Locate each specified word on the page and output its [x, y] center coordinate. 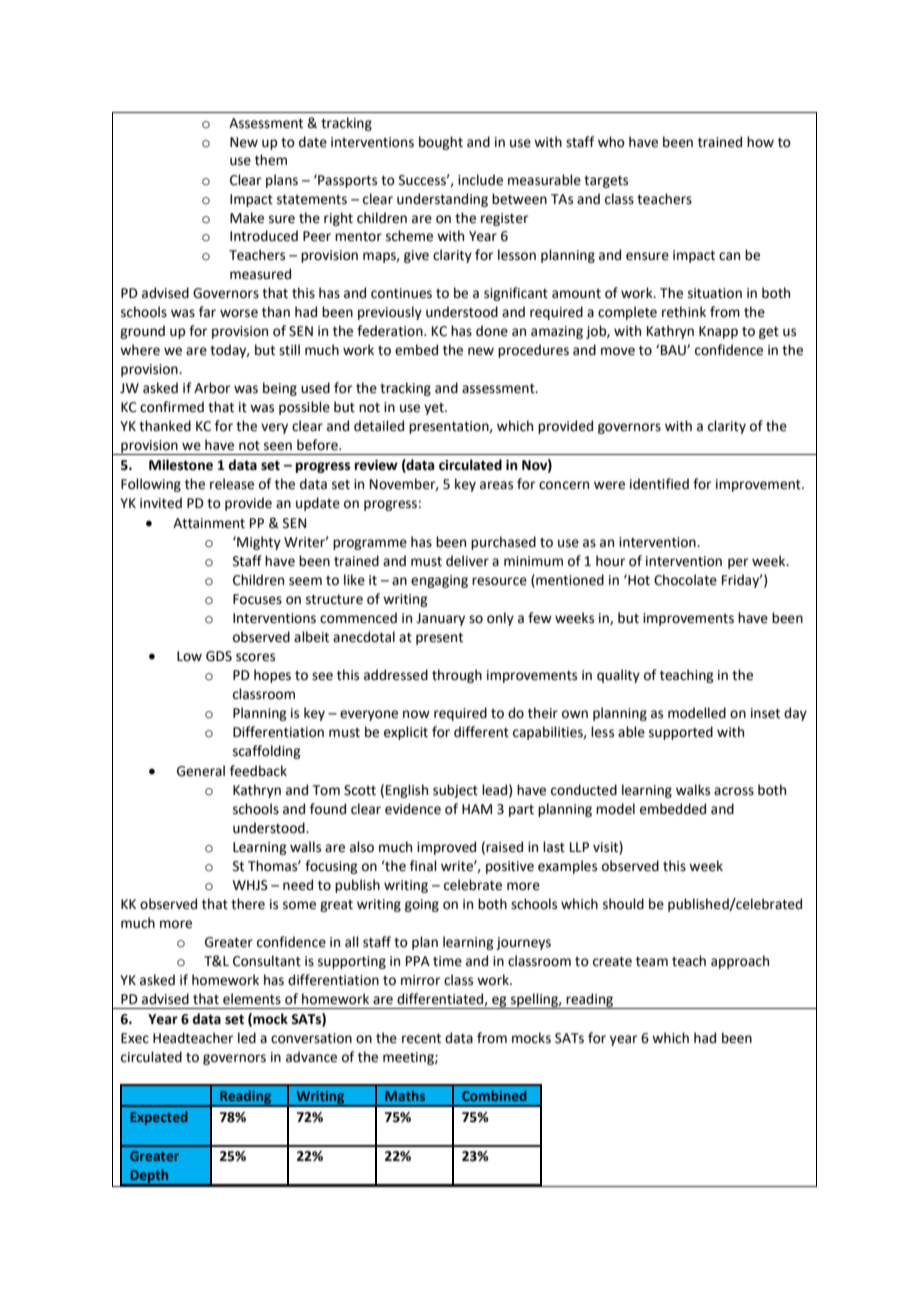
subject [455, 791]
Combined [494, 1095]
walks [693, 790]
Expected [159, 1118]
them [271, 160]
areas [496, 485]
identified [659, 484]
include [480, 180]
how [760, 142]
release [232, 484]
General [201, 771]
